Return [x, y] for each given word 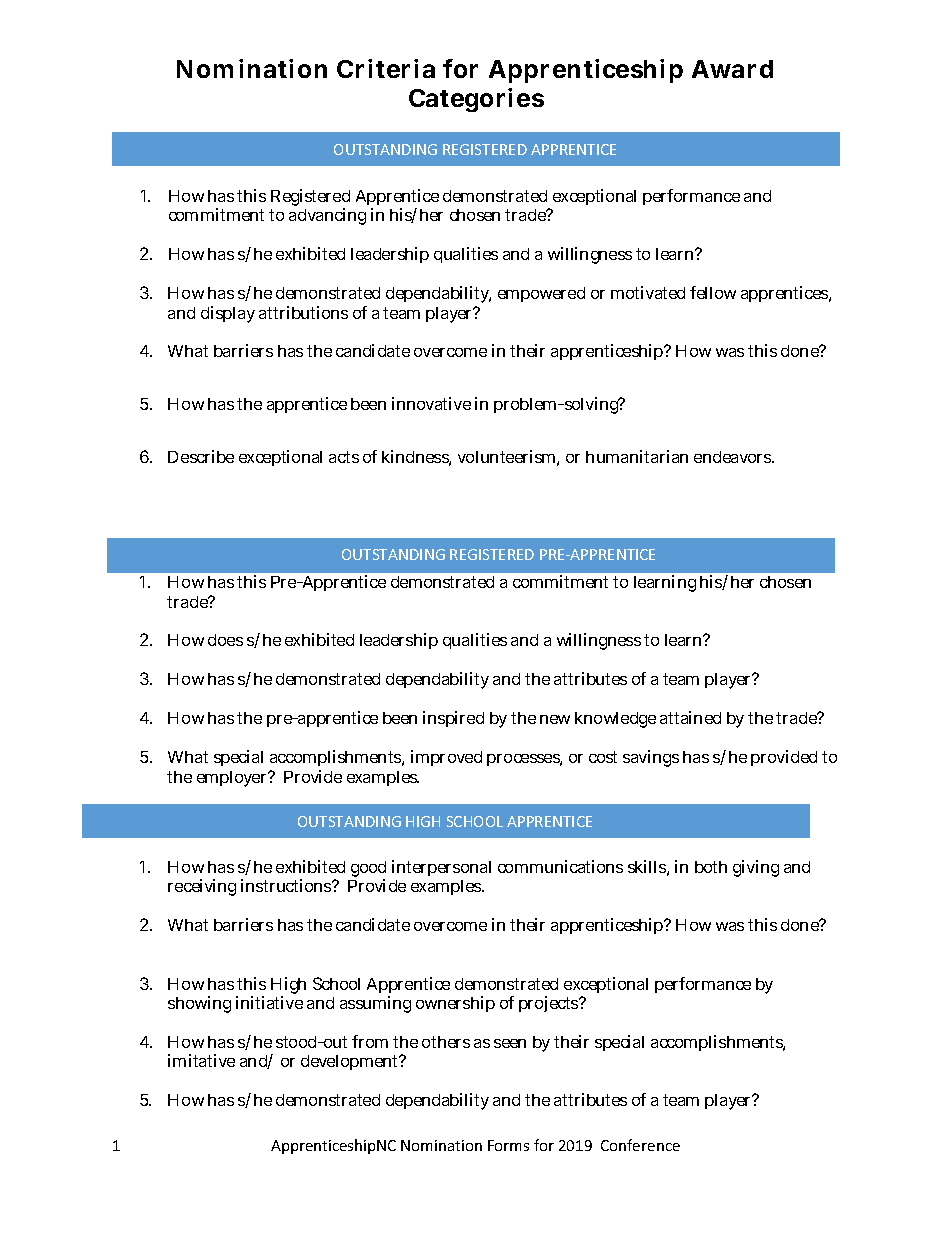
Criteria [386, 68]
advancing [327, 216]
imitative [201, 1060]
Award [732, 69]
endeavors [734, 457]
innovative [431, 403]
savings [651, 758]
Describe [201, 456]
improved [446, 758]
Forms [508, 1145]
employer [233, 779]
